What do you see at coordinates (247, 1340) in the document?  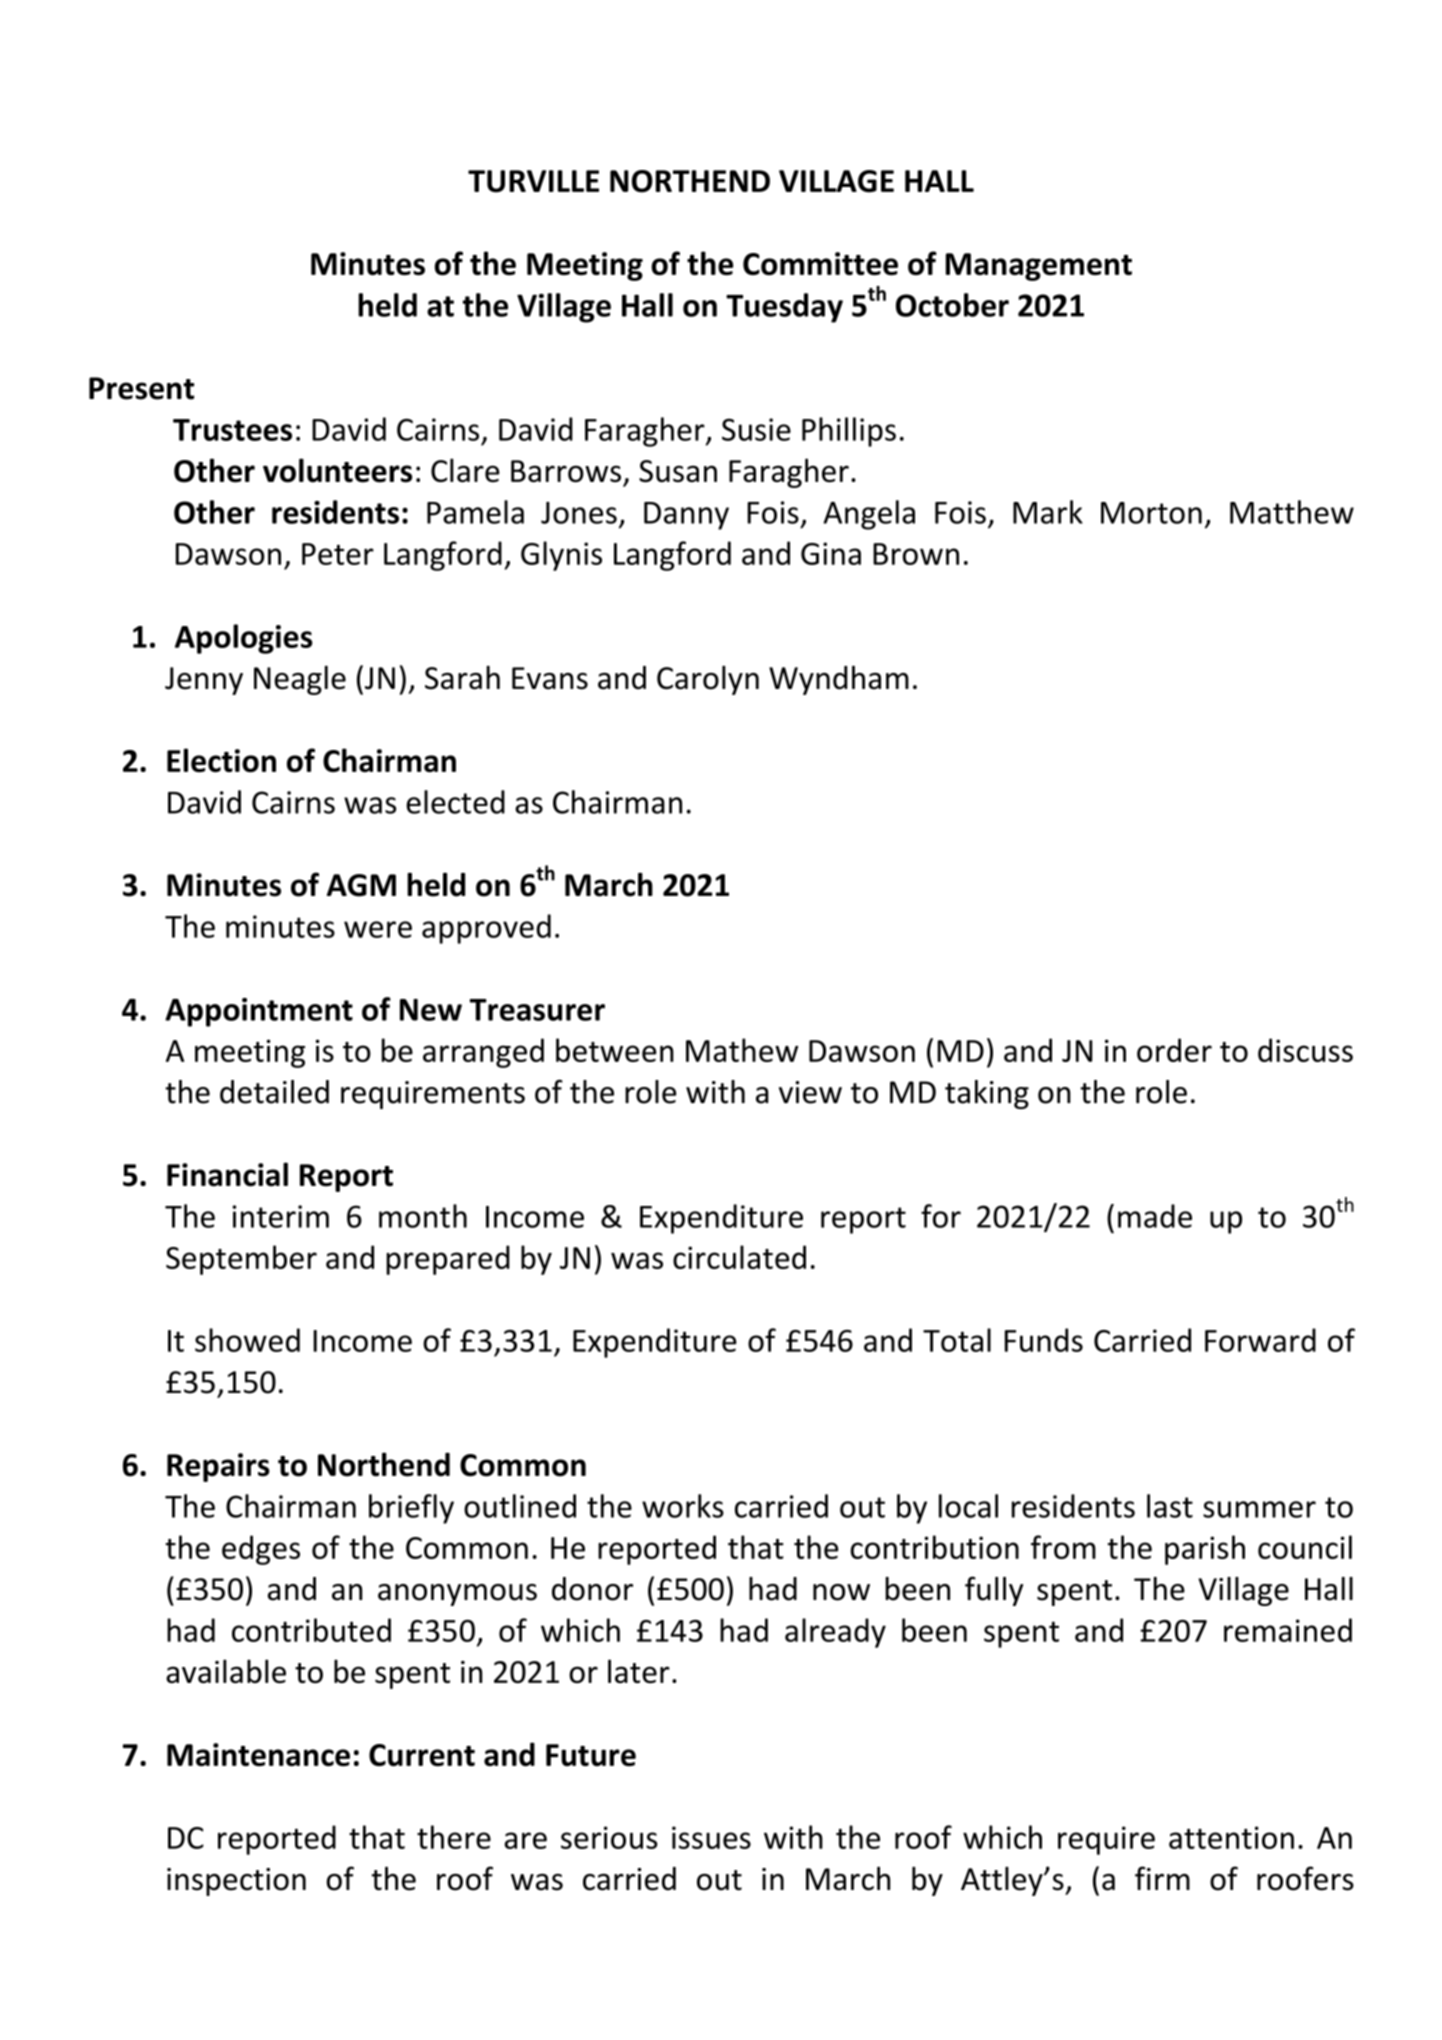 I see `showed` at bounding box center [247, 1340].
